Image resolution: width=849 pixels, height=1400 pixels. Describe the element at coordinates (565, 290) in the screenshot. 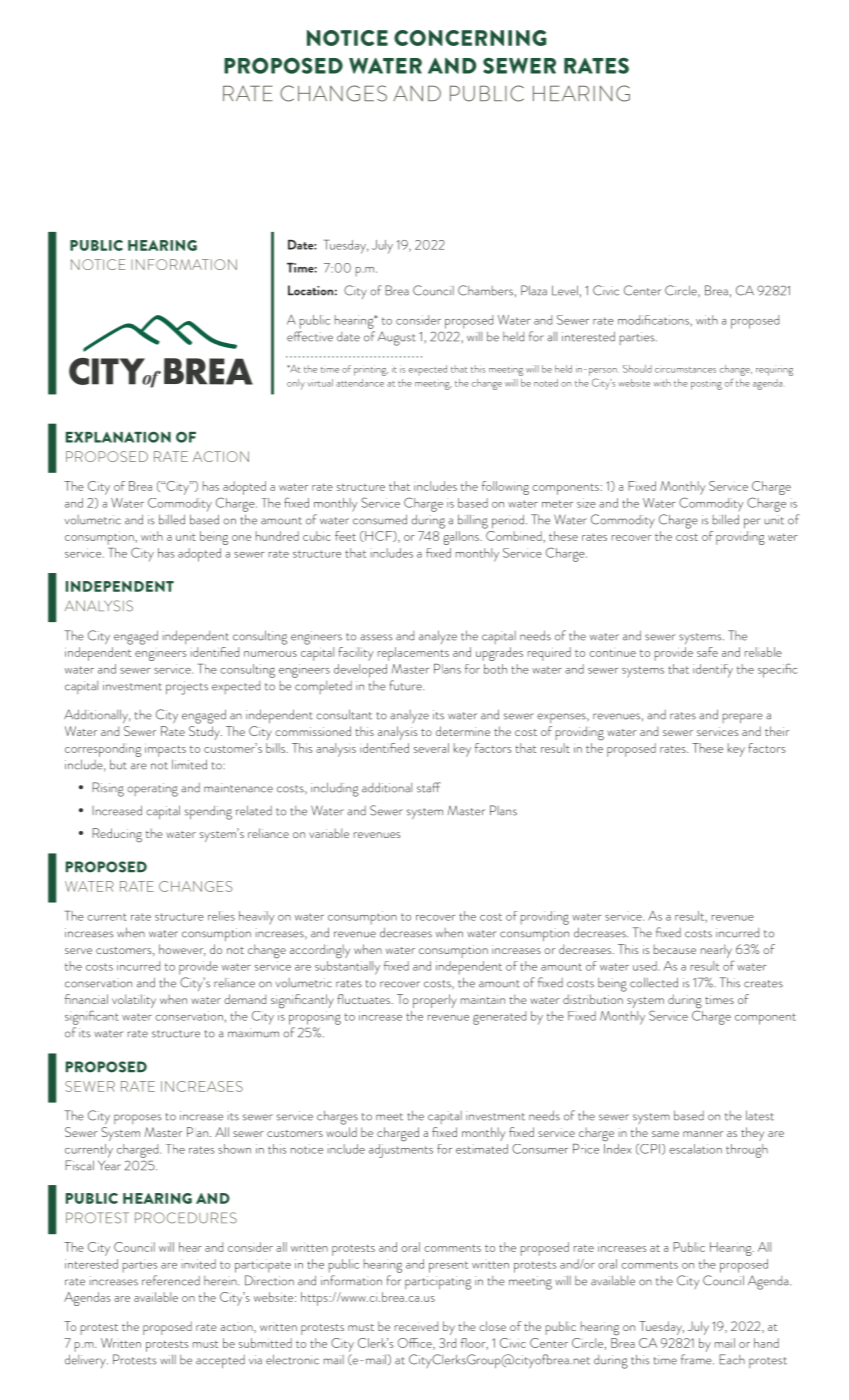

I see `Level` at that location.
